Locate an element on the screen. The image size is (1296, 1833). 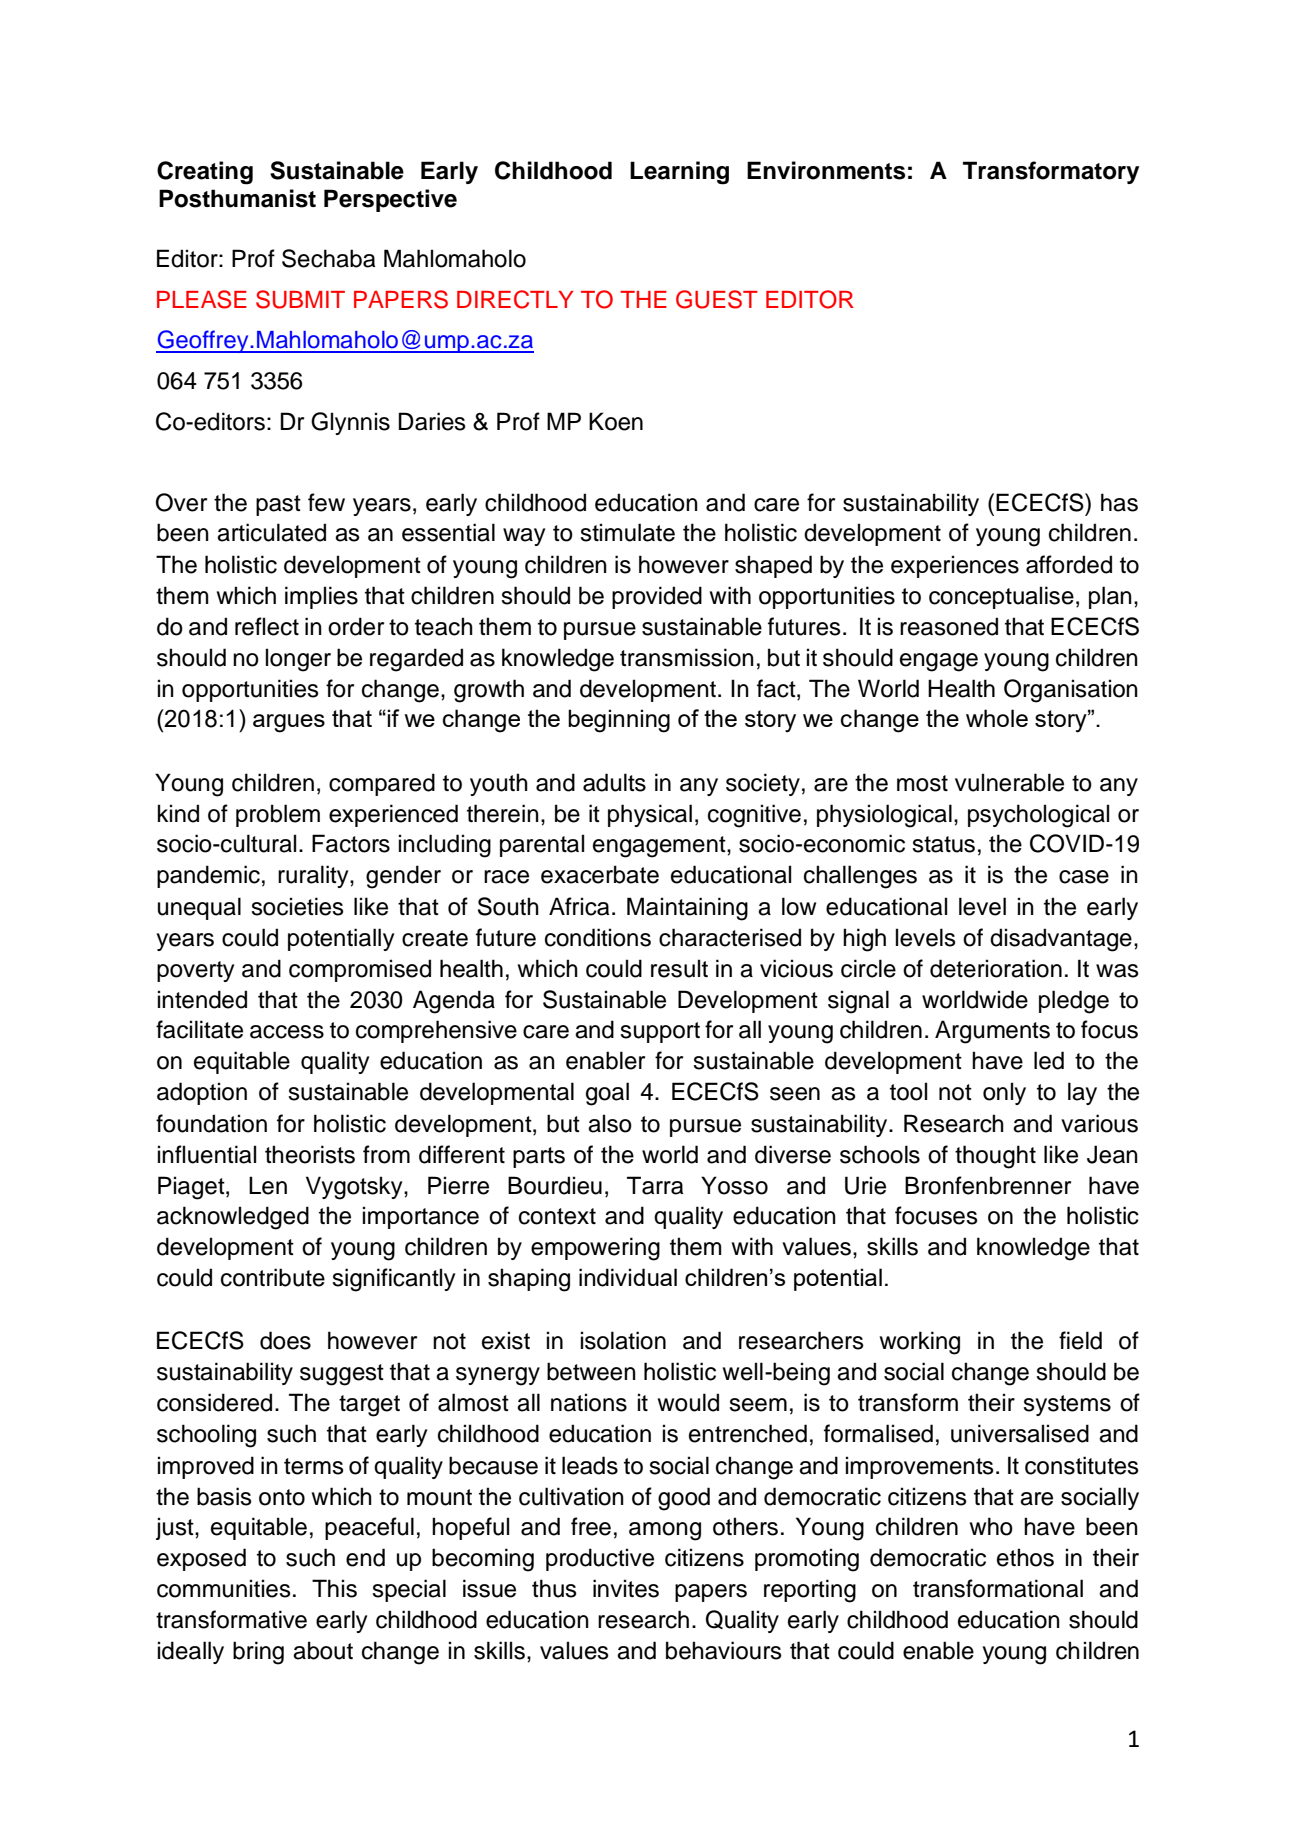
Maintaining is located at coordinates (687, 909).
